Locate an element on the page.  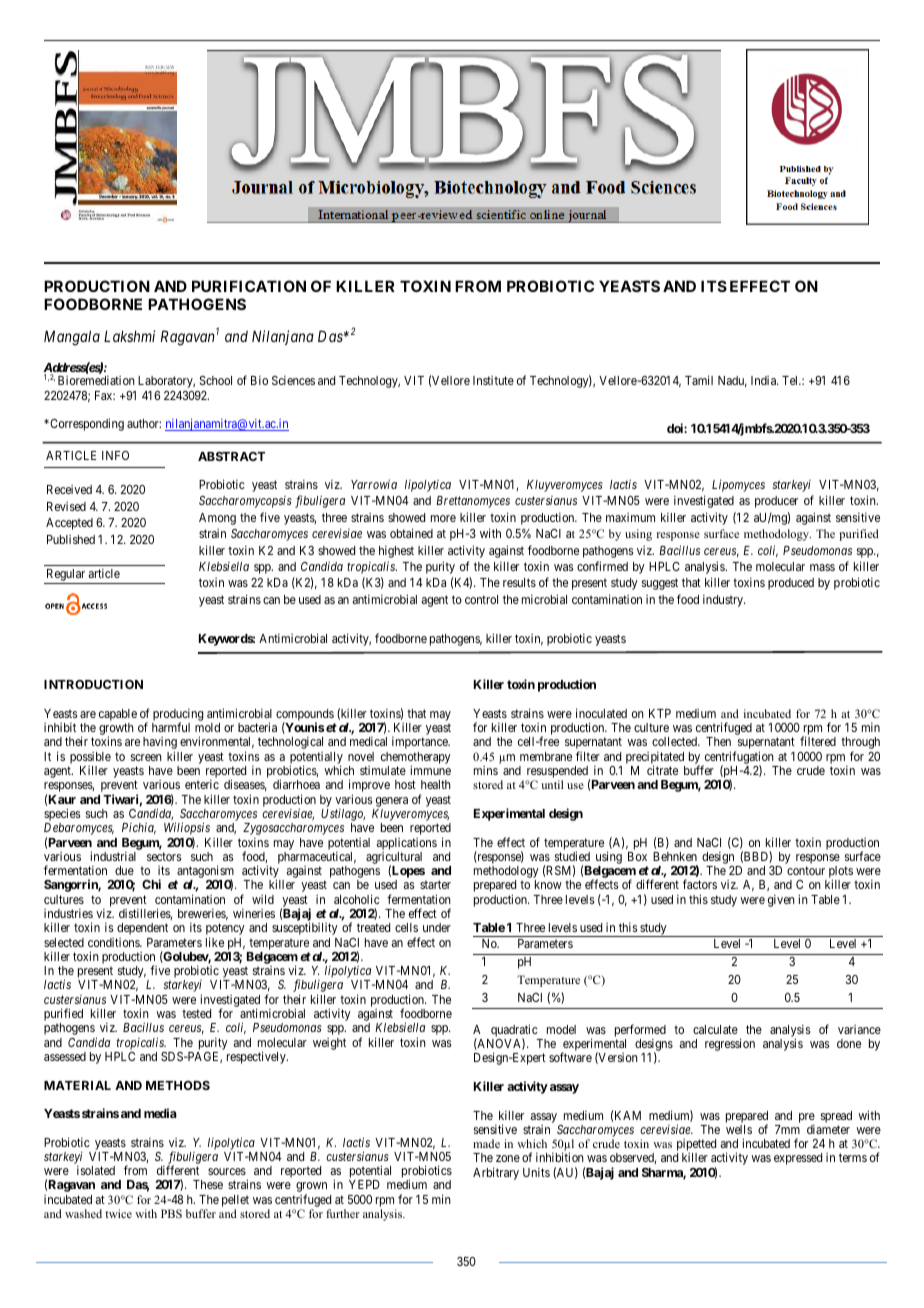
producer is located at coordinates (776, 502).
